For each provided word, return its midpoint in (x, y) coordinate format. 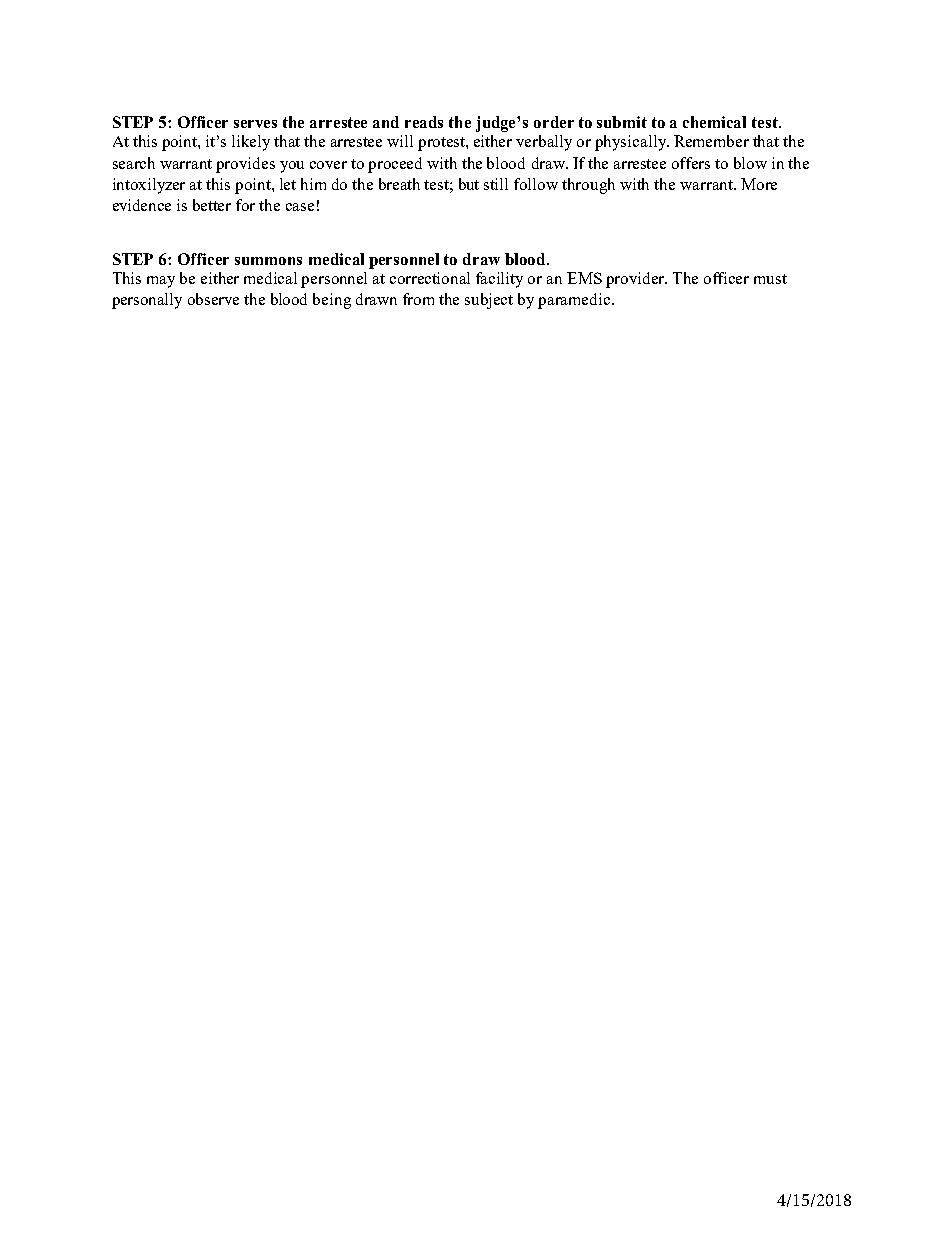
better (212, 205)
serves (255, 124)
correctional (430, 278)
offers (691, 163)
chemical (714, 122)
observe (213, 299)
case (300, 207)
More (759, 184)
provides (245, 165)
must (770, 279)
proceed (395, 165)
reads (424, 122)
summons (268, 261)
